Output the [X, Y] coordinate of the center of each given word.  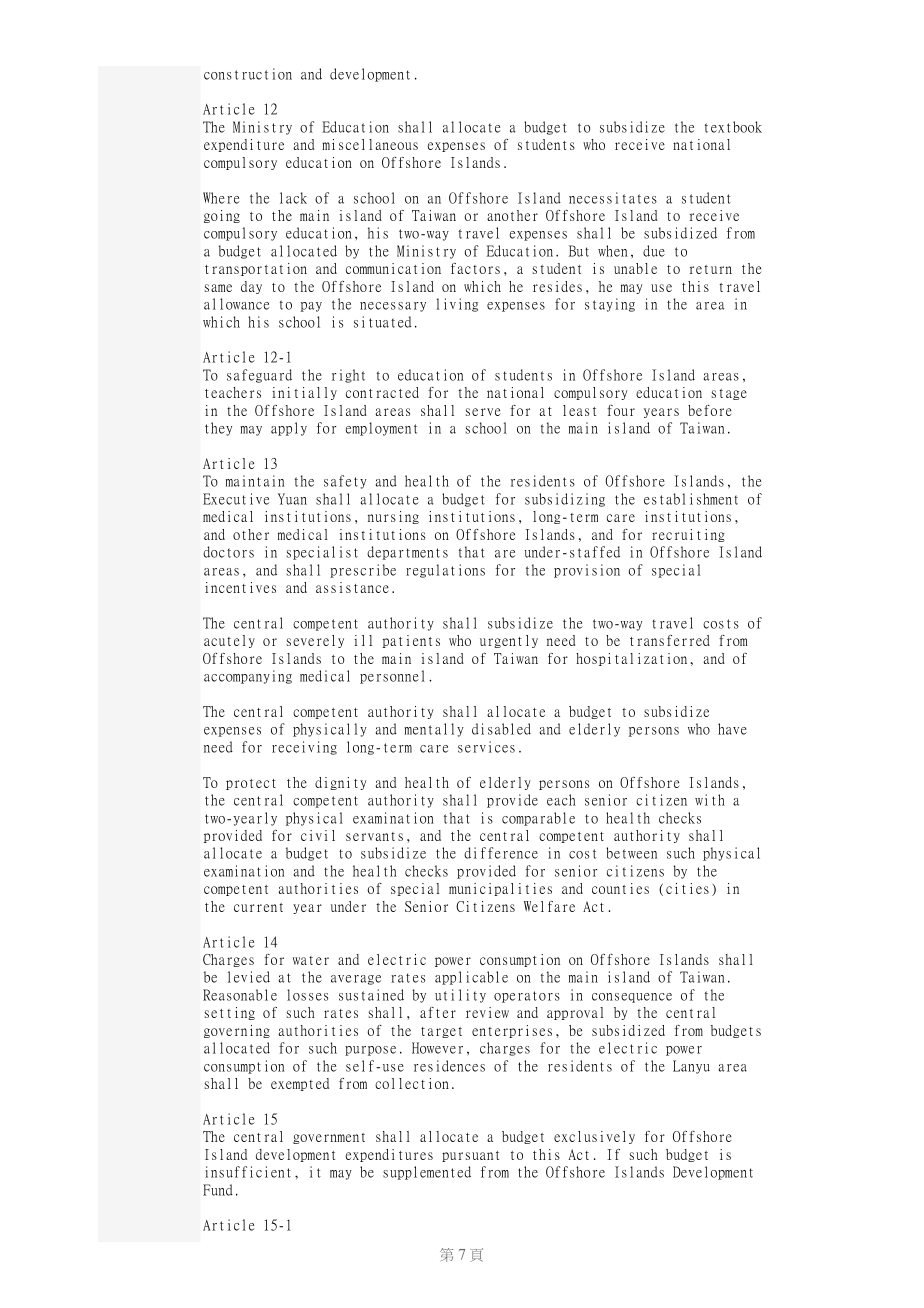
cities [687, 888]
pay [311, 307]
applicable [471, 978]
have [732, 729]
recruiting [688, 535]
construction [248, 74]
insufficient [248, 1172]
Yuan [292, 499]
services [486, 747]
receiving [304, 748]
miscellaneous [370, 144]
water [311, 960]
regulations [445, 571]
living [457, 305]
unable [635, 268]
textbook [733, 127]
